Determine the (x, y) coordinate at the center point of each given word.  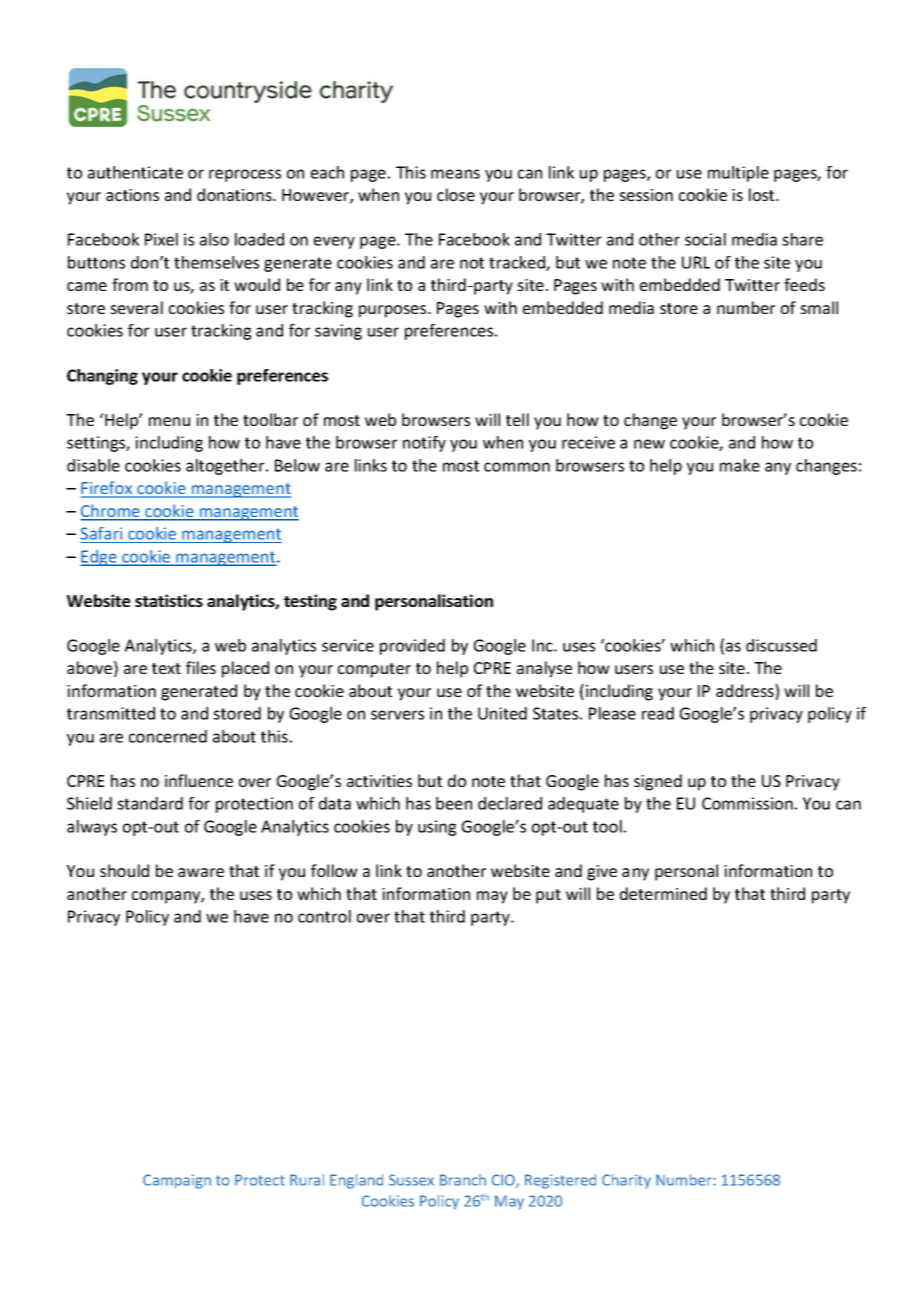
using (437, 828)
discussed (781, 645)
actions (132, 195)
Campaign (177, 1181)
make (740, 465)
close (456, 194)
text (166, 668)
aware (201, 872)
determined (663, 893)
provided (412, 647)
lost (763, 194)
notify (424, 444)
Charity (626, 1181)
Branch (463, 1180)
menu (169, 421)
